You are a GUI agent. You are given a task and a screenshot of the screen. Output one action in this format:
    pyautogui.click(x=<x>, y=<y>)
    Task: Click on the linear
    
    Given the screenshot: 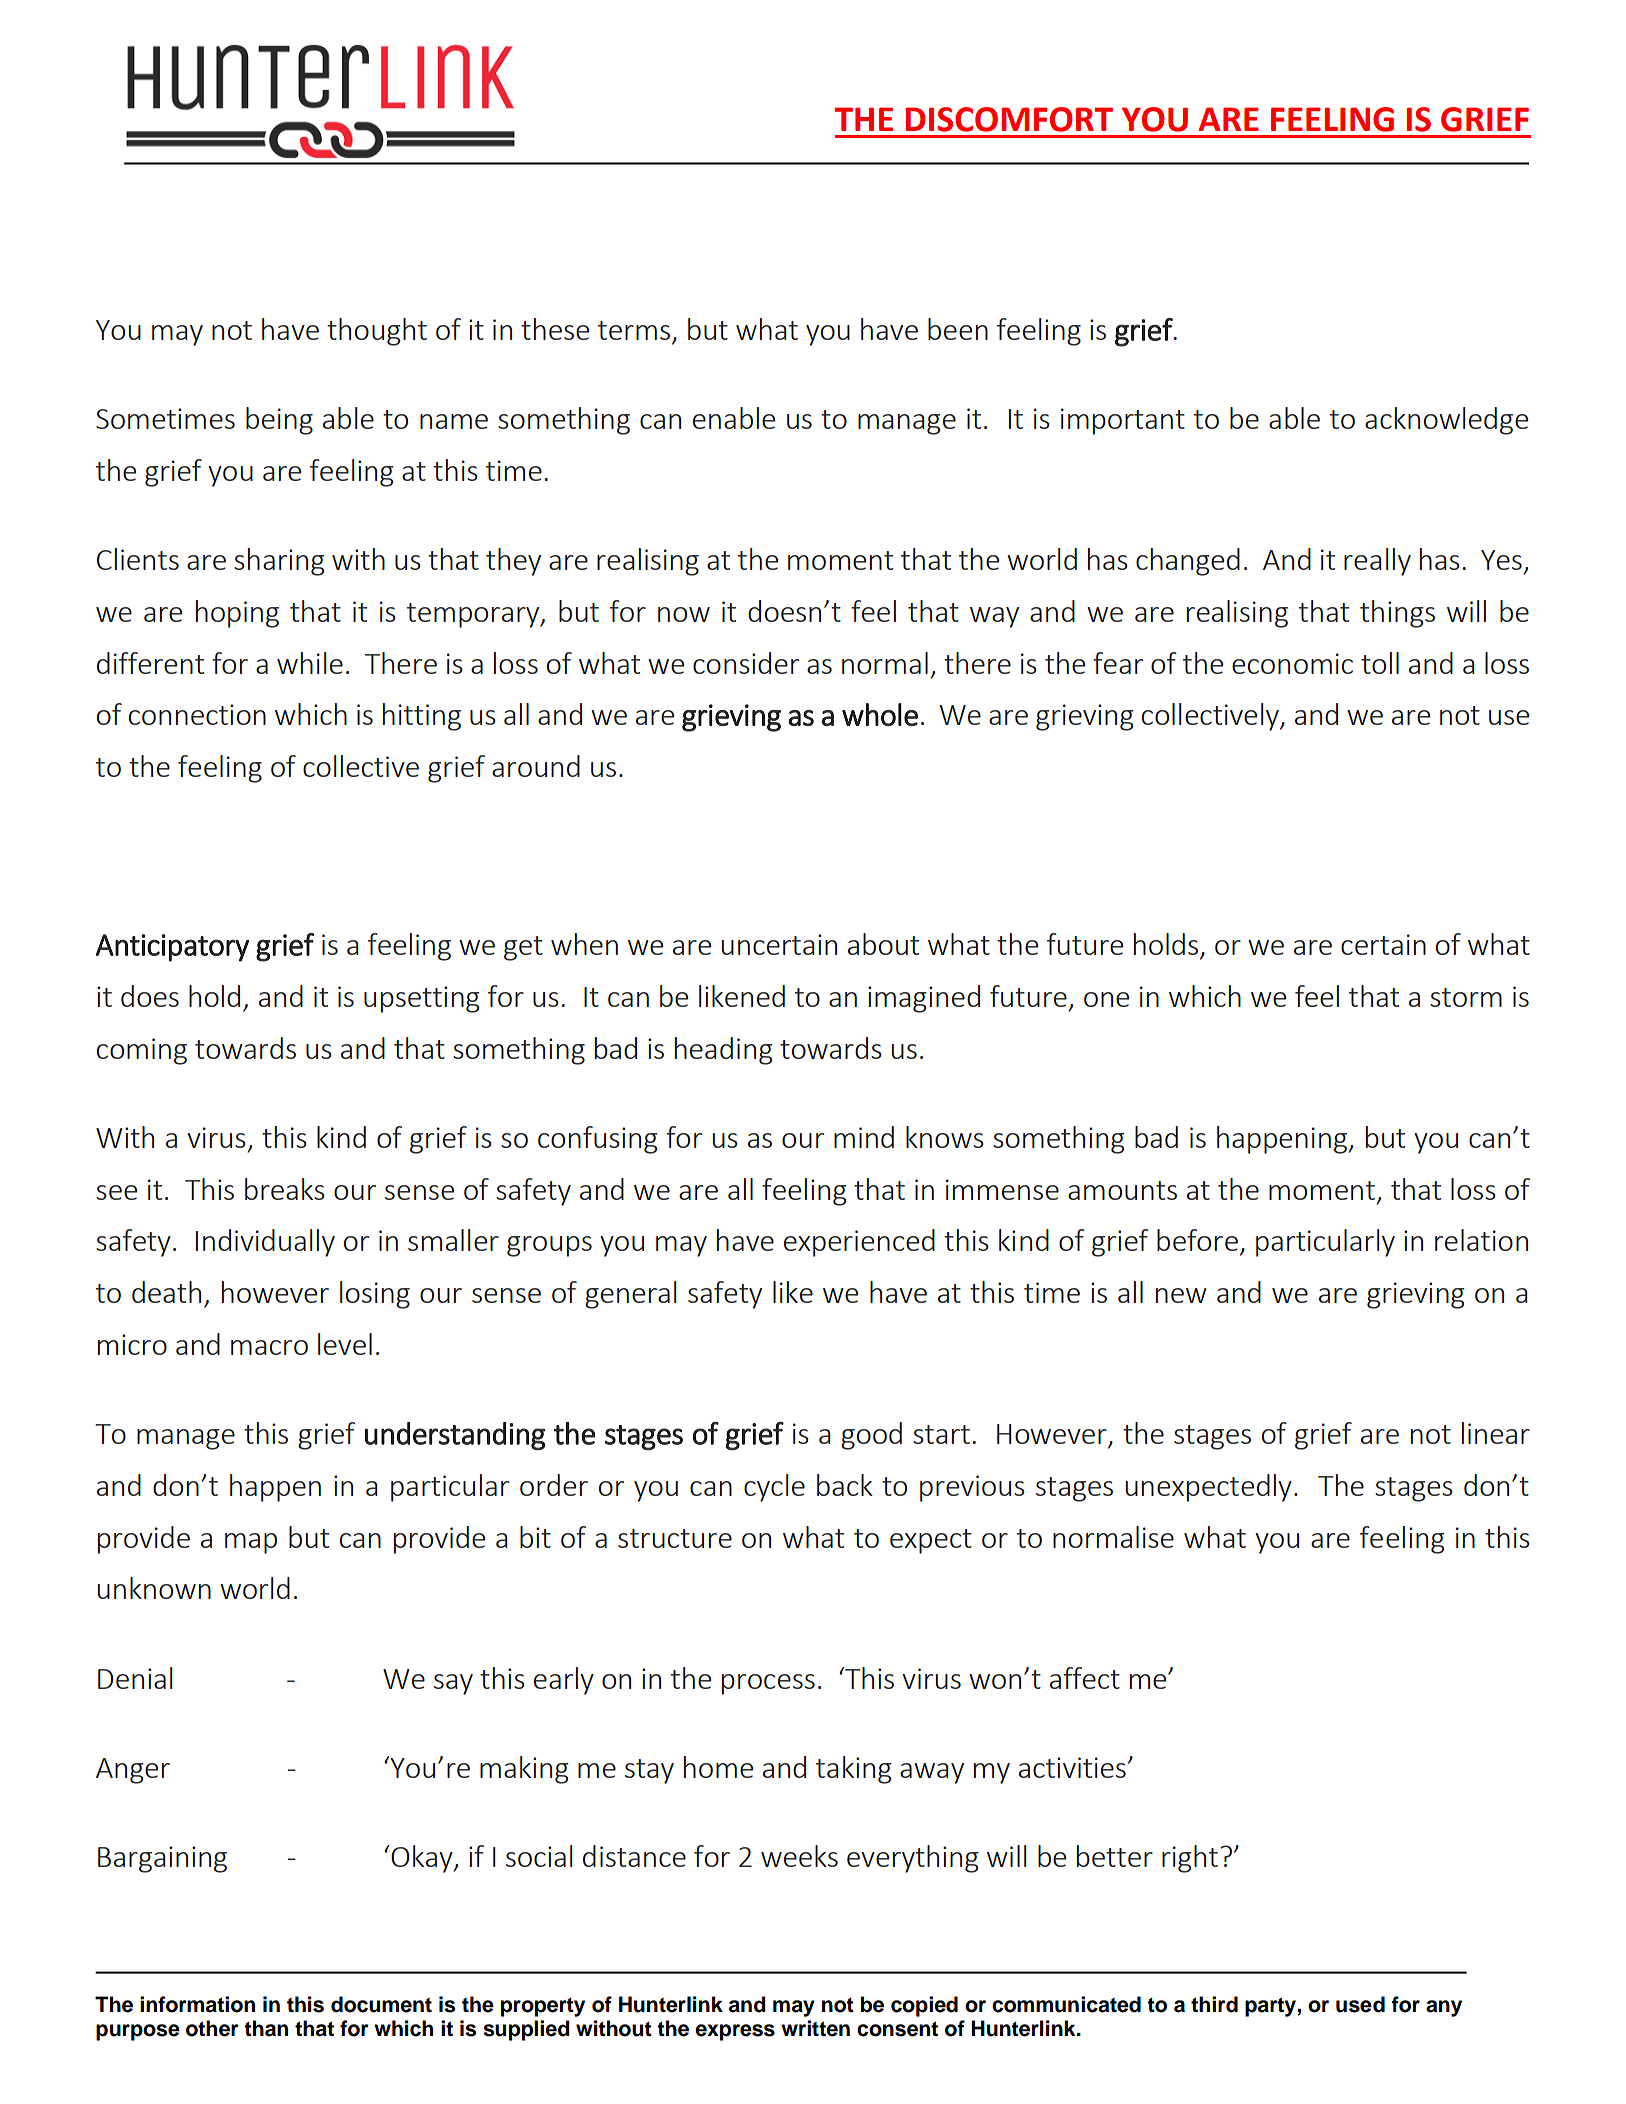 What is the action you would take?
    pyautogui.click(x=1496, y=1433)
